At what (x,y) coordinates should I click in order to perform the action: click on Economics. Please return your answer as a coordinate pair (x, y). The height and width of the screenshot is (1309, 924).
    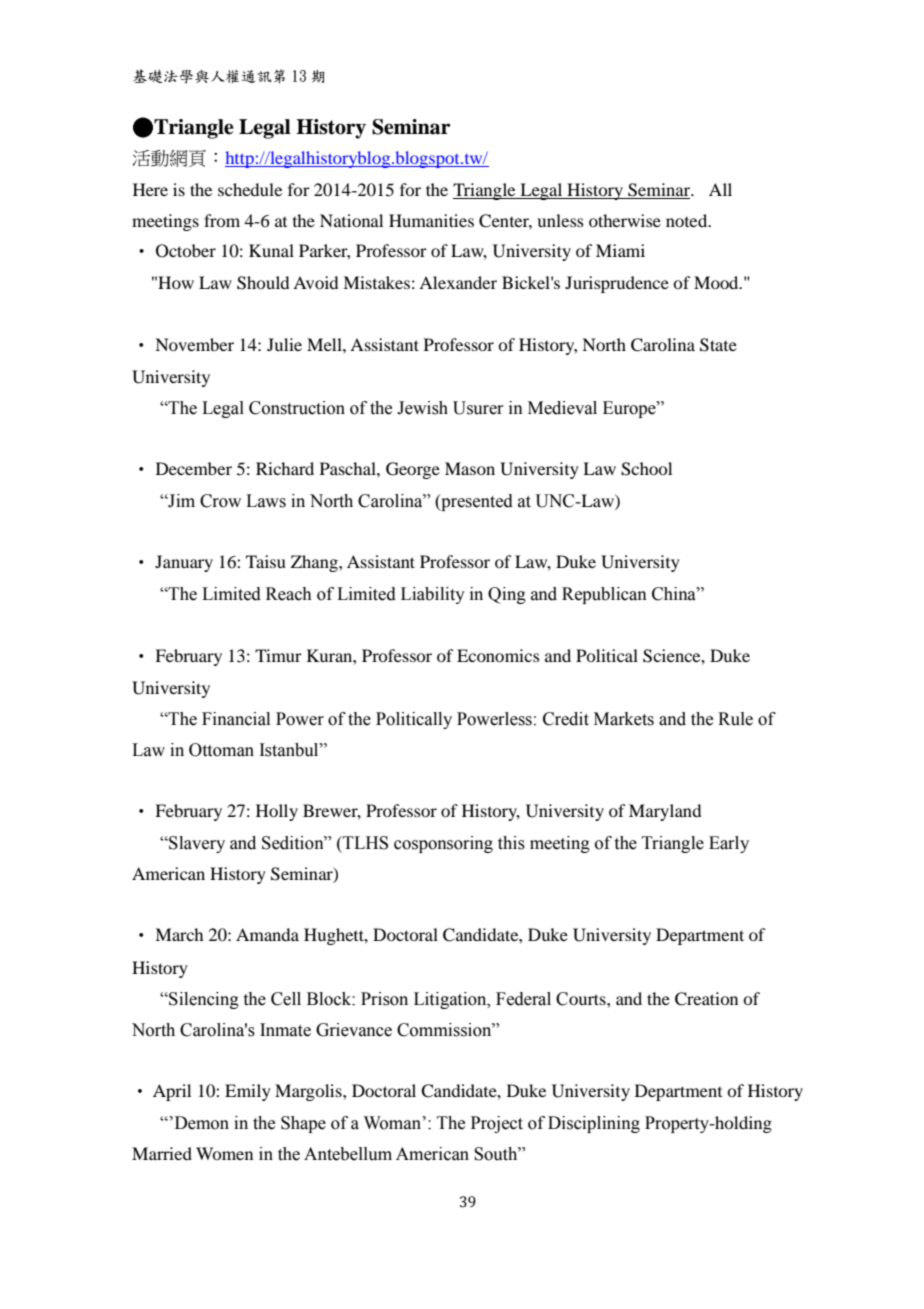
    Looking at the image, I should click on (498, 655).
